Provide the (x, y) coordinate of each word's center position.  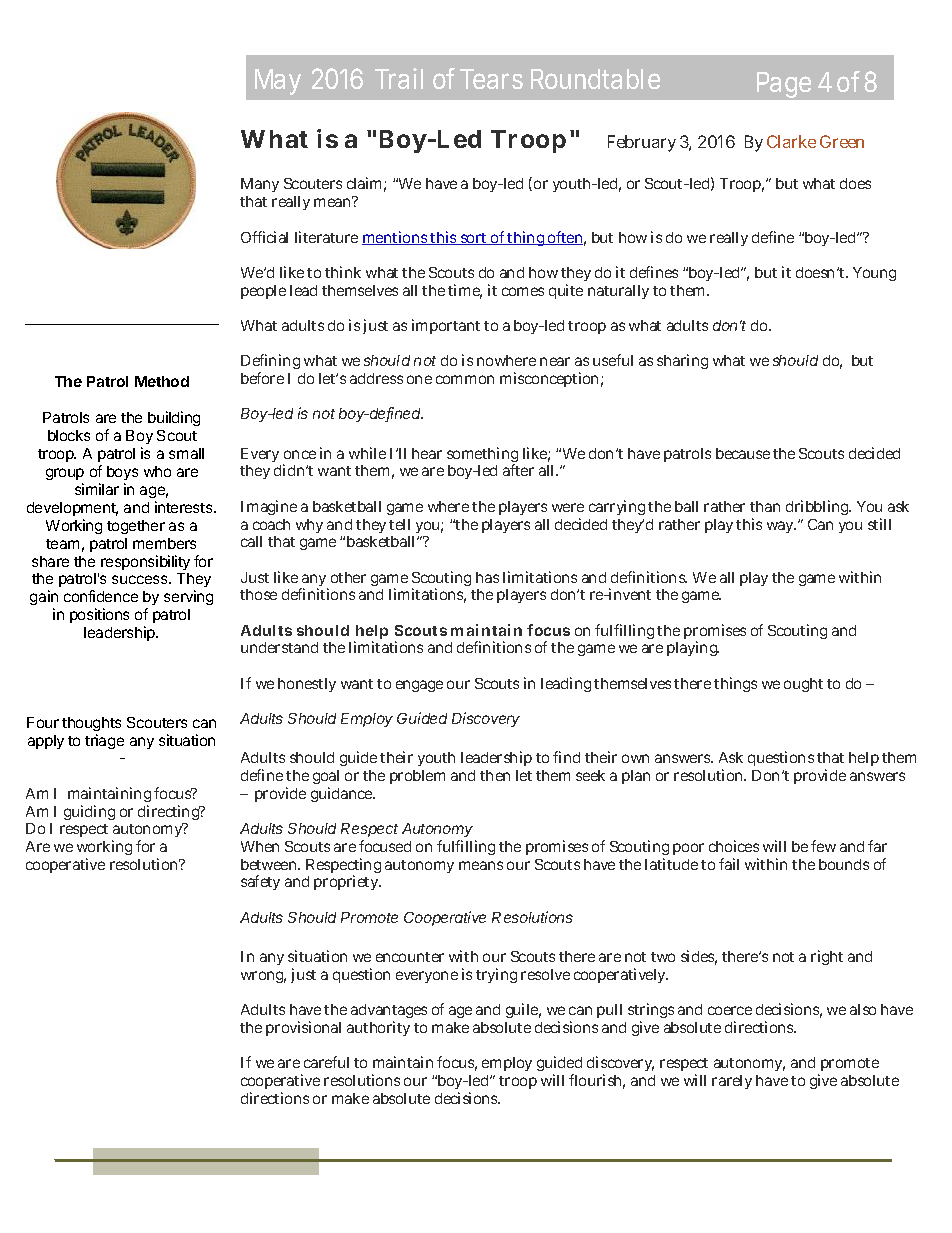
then (495, 775)
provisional (303, 1028)
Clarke (791, 141)
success (141, 579)
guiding (89, 812)
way (781, 527)
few (823, 846)
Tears (491, 79)
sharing (682, 361)
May (278, 82)
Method (162, 381)
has (487, 577)
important (446, 326)
